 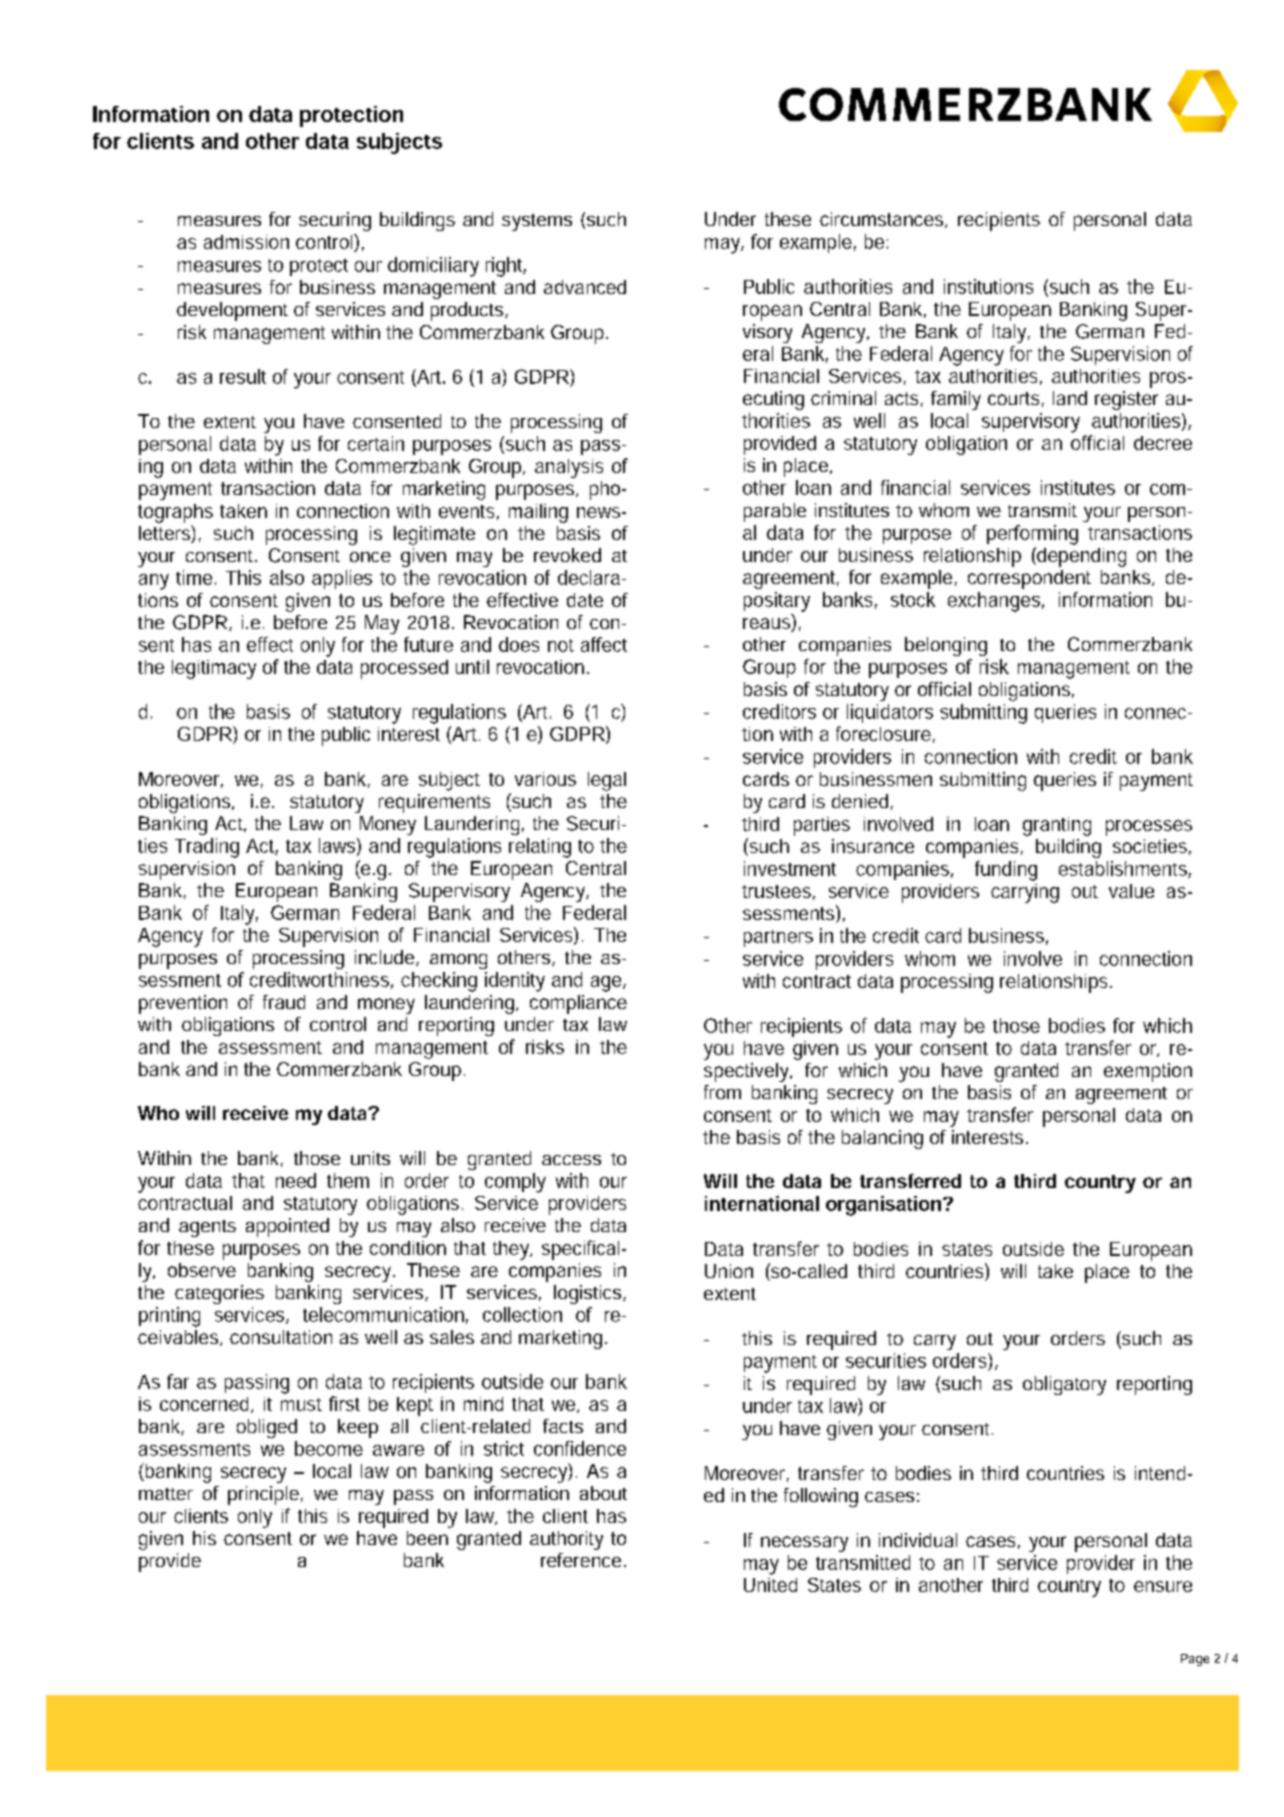 What do you see at coordinates (1163, 1586) in the document?
I see `ensure` at bounding box center [1163, 1586].
